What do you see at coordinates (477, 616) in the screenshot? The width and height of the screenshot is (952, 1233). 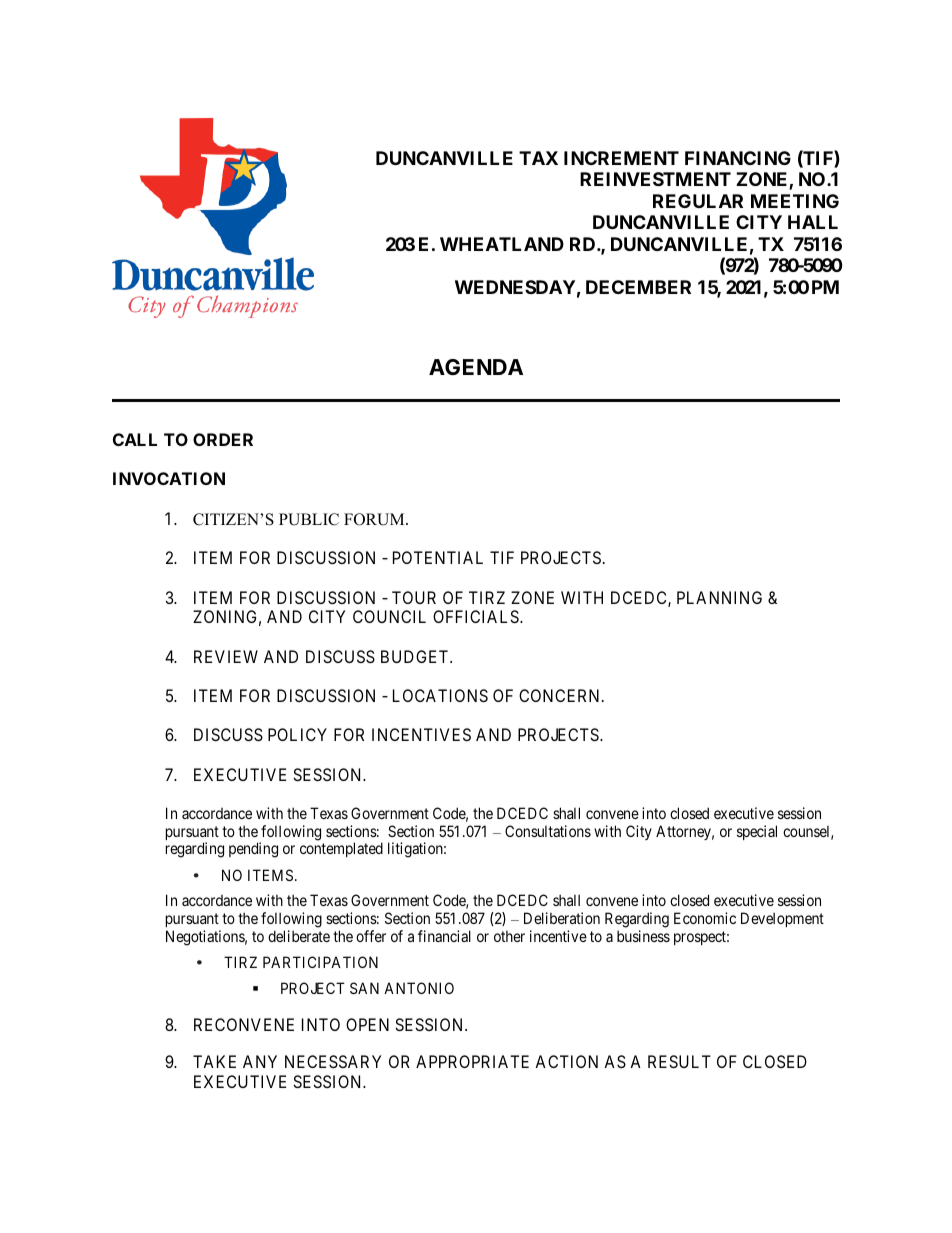 I see `OFFICIALS` at bounding box center [477, 616].
